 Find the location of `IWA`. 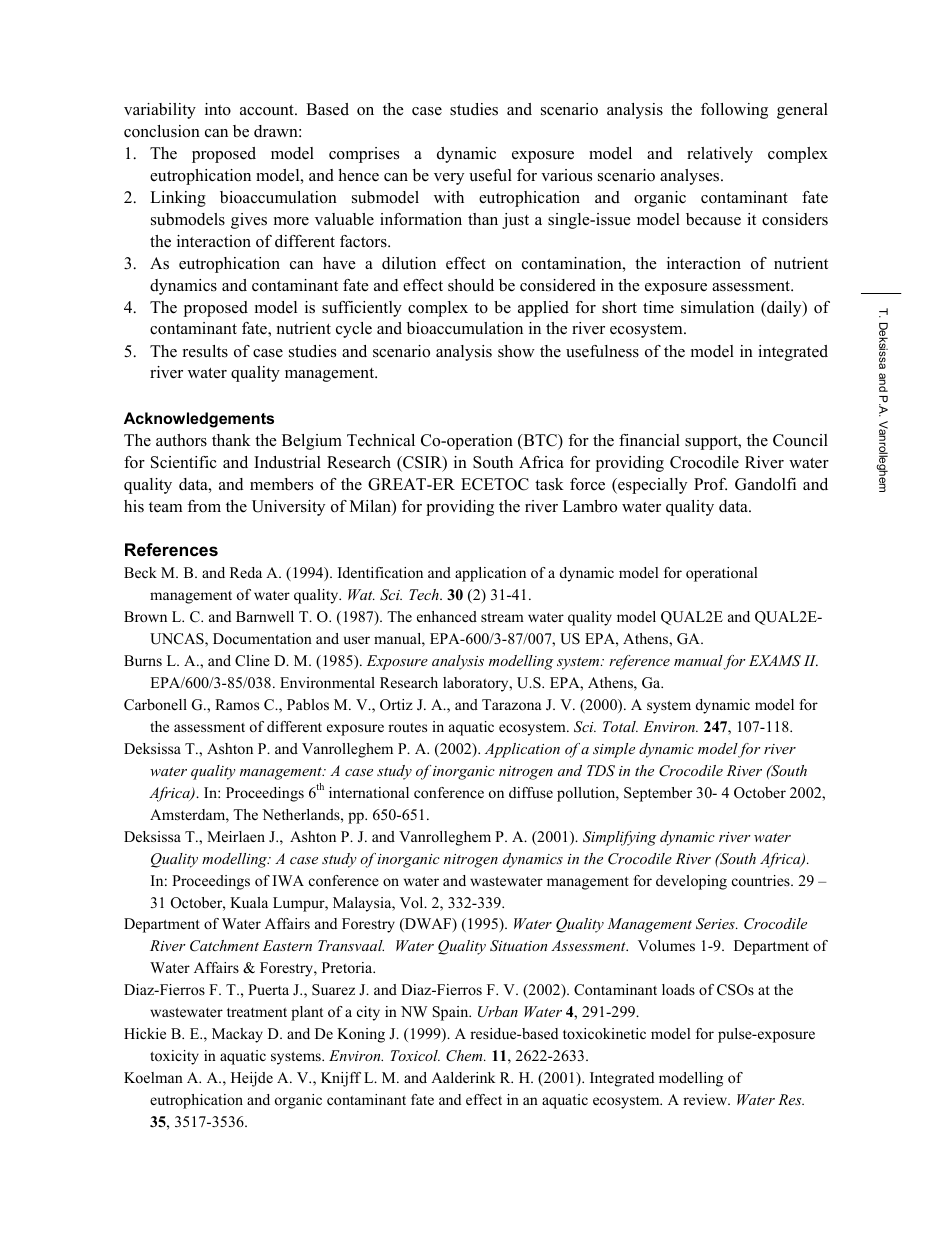

IWA is located at coordinates (288, 880).
